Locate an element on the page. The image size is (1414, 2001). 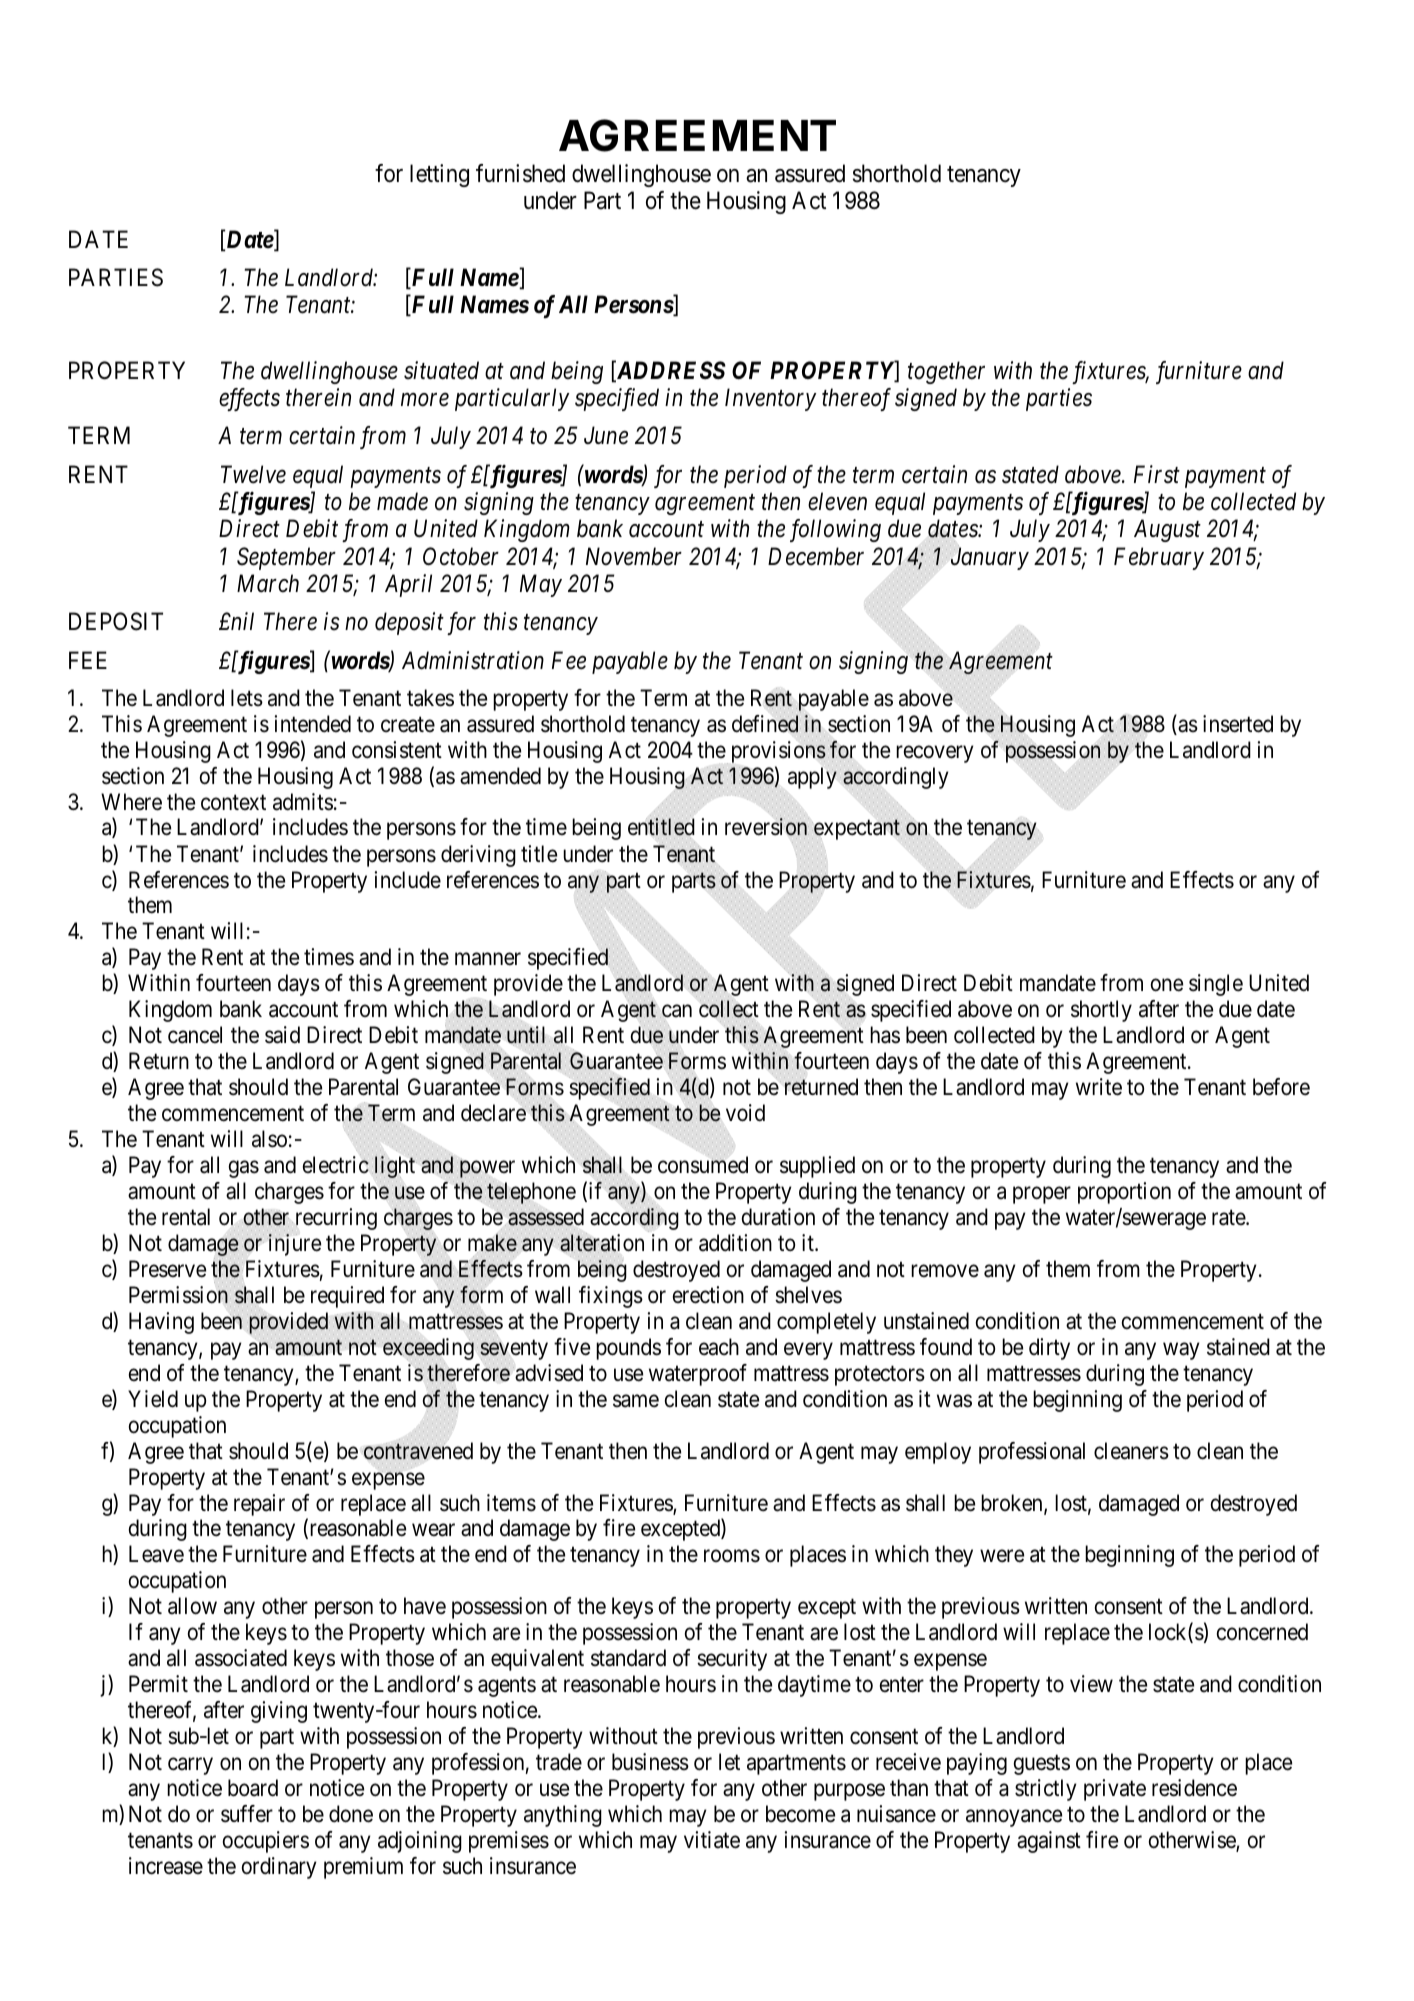
together is located at coordinates (946, 372).
